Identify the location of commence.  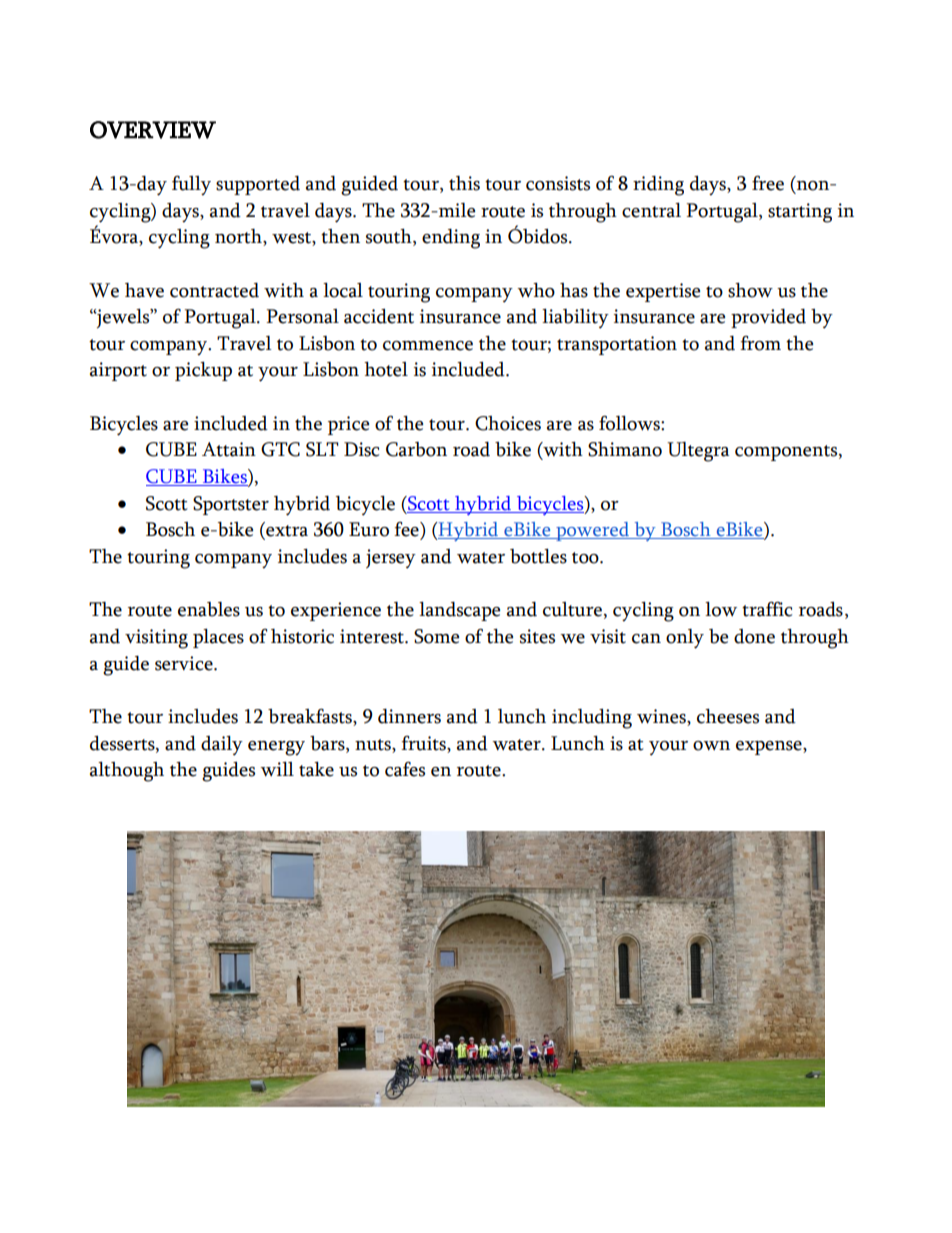
(428, 346).
